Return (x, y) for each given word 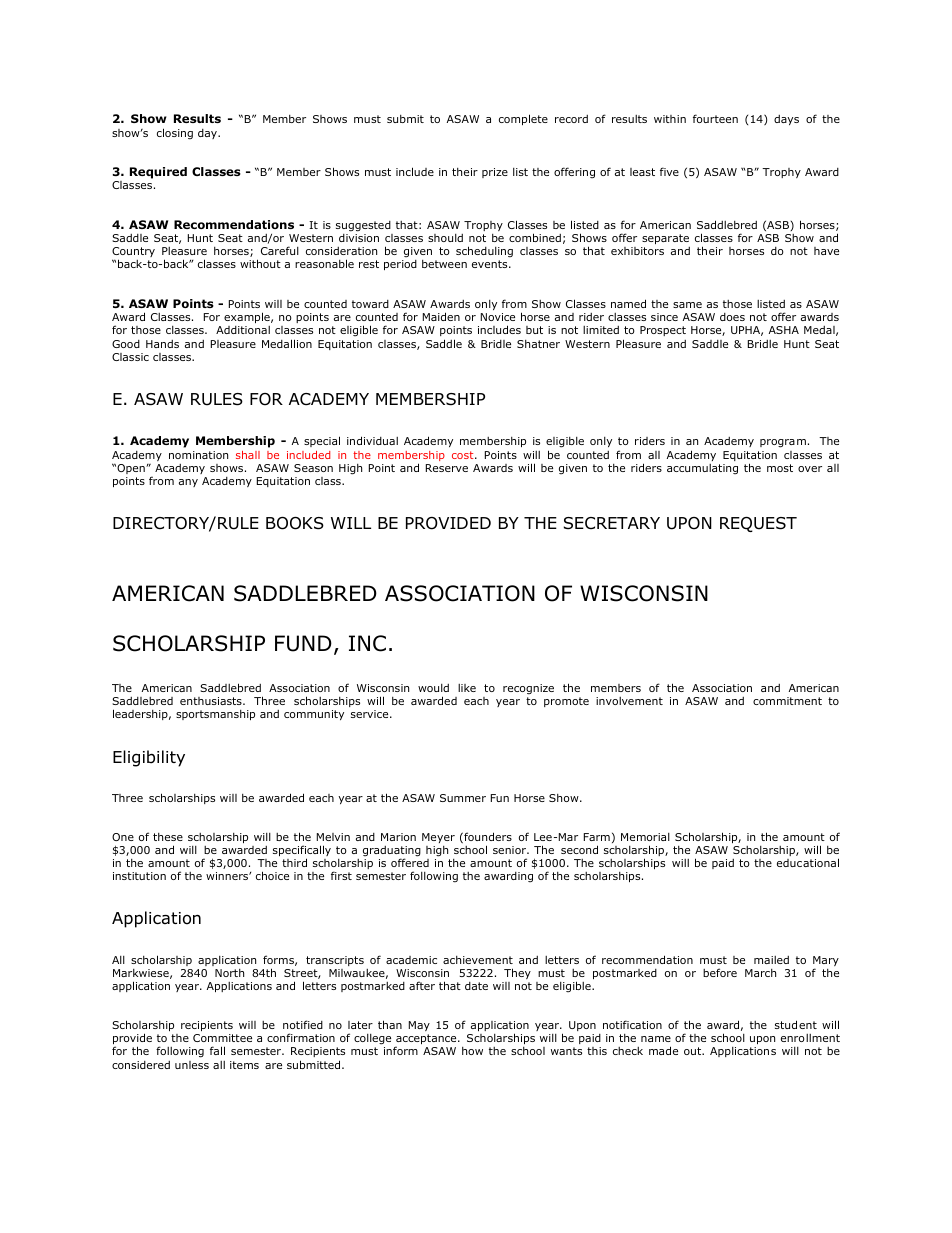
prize (495, 173)
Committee (222, 1038)
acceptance (427, 1040)
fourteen (715, 118)
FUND (303, 643)
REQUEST (758, 524)
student (796, 1024)
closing (175, 134)
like (467, 688)
